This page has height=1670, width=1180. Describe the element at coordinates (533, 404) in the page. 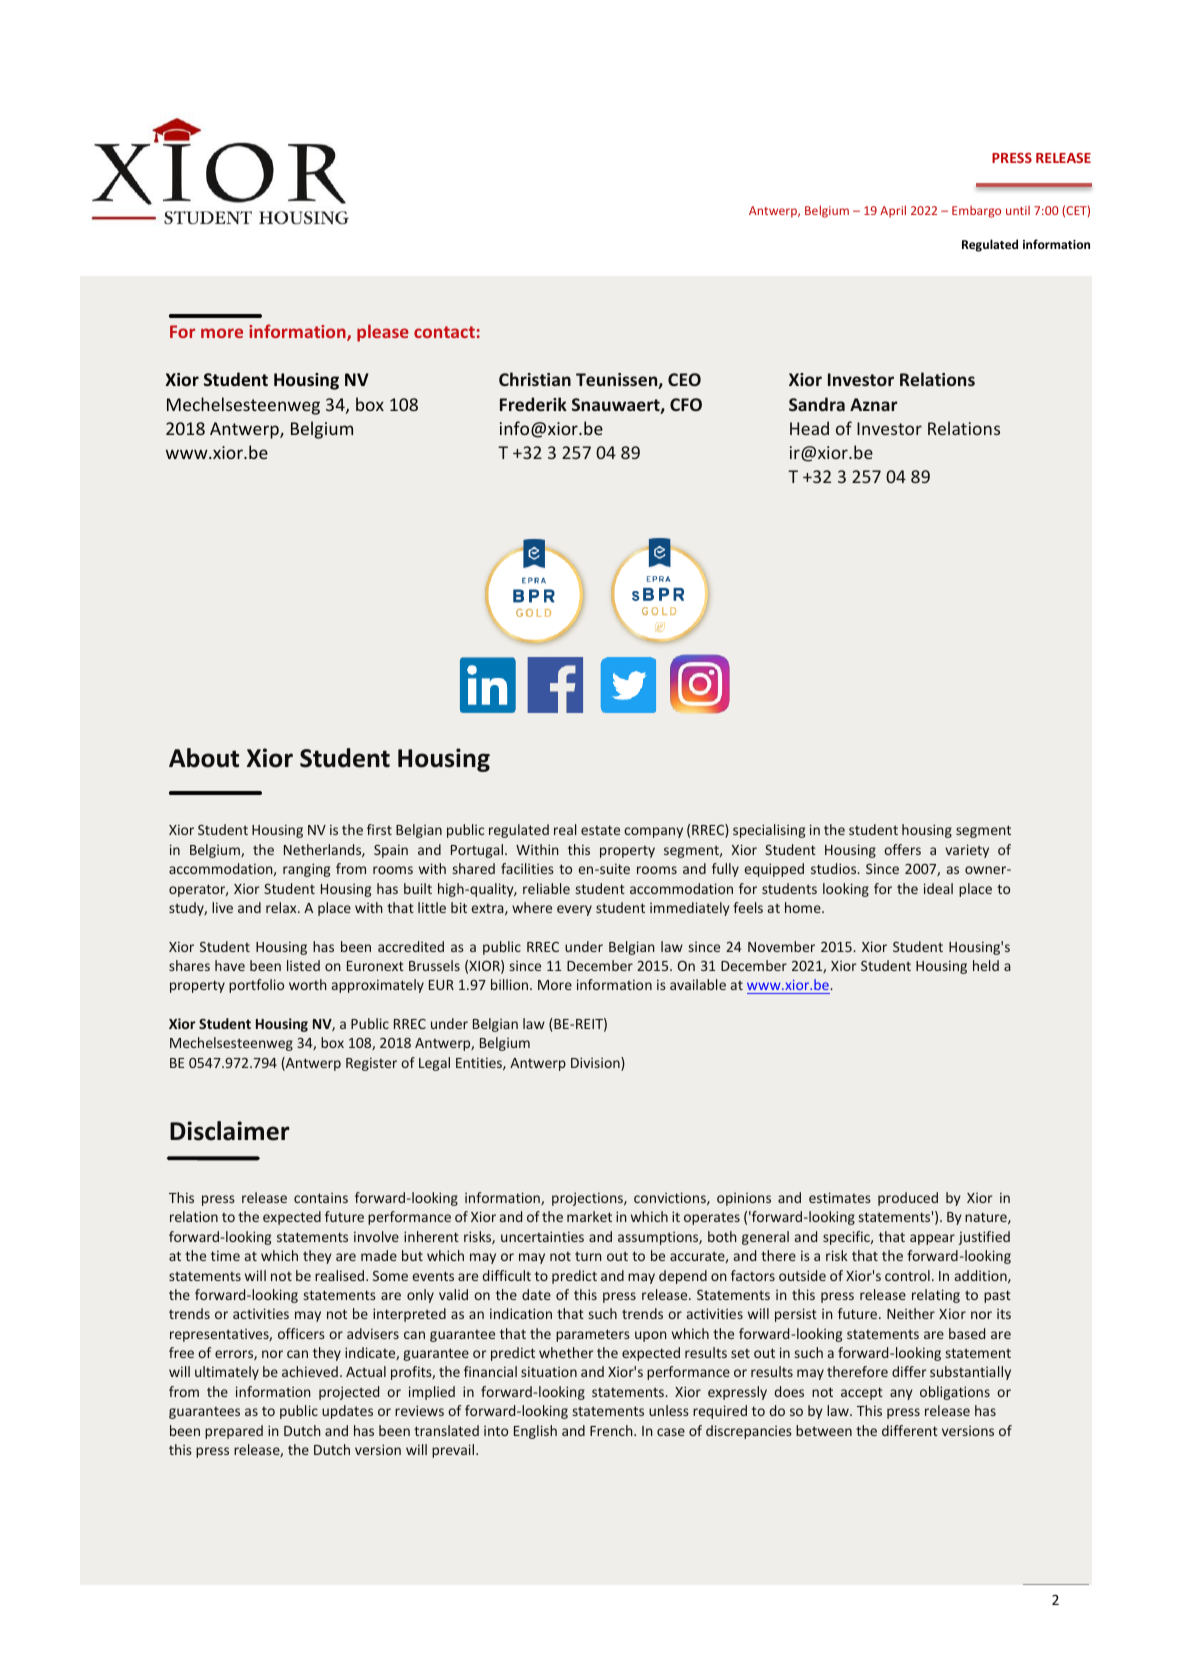

I see `Frederik` at that location.
